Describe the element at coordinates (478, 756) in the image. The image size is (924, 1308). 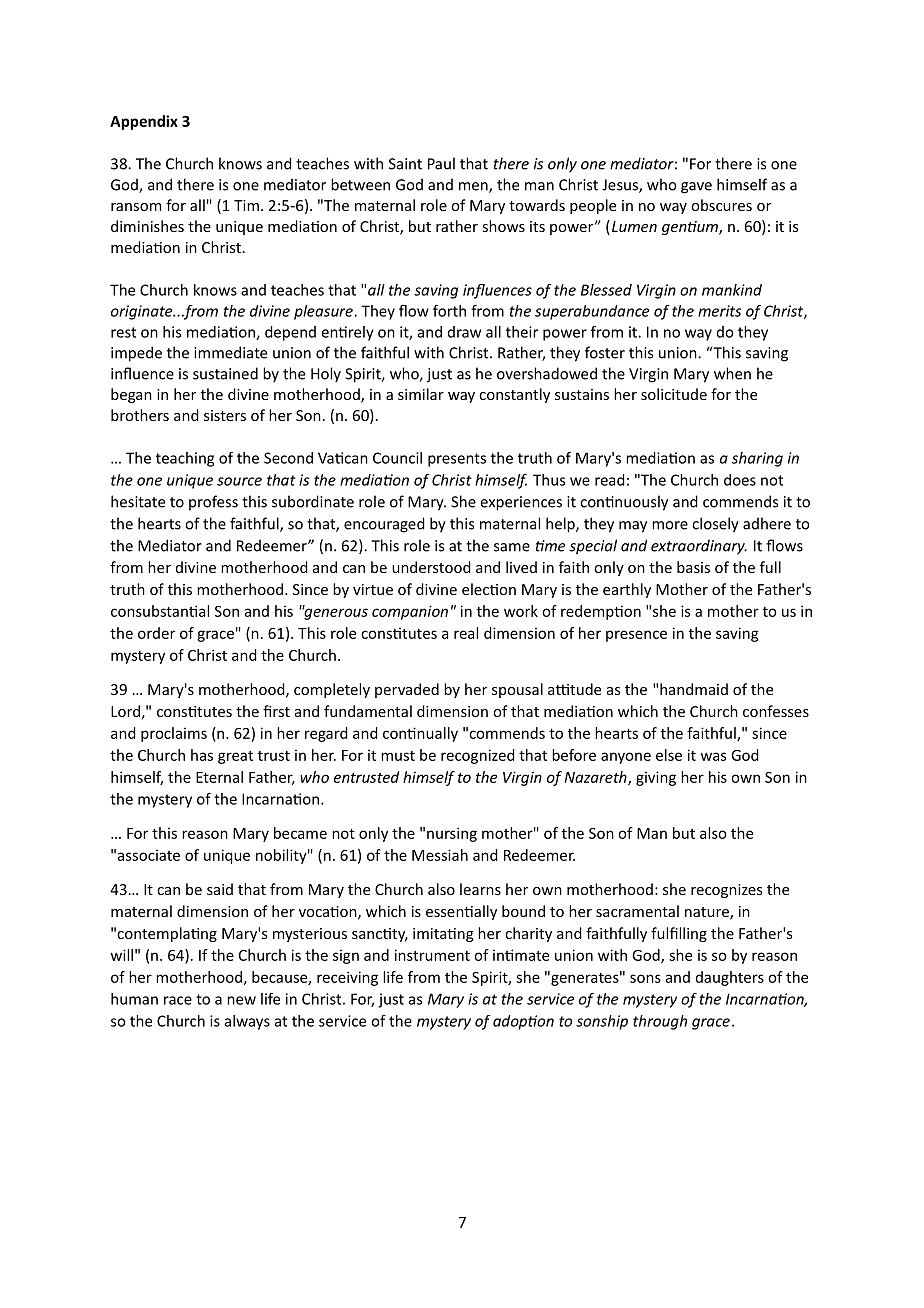
I see `recognized` at that location.
